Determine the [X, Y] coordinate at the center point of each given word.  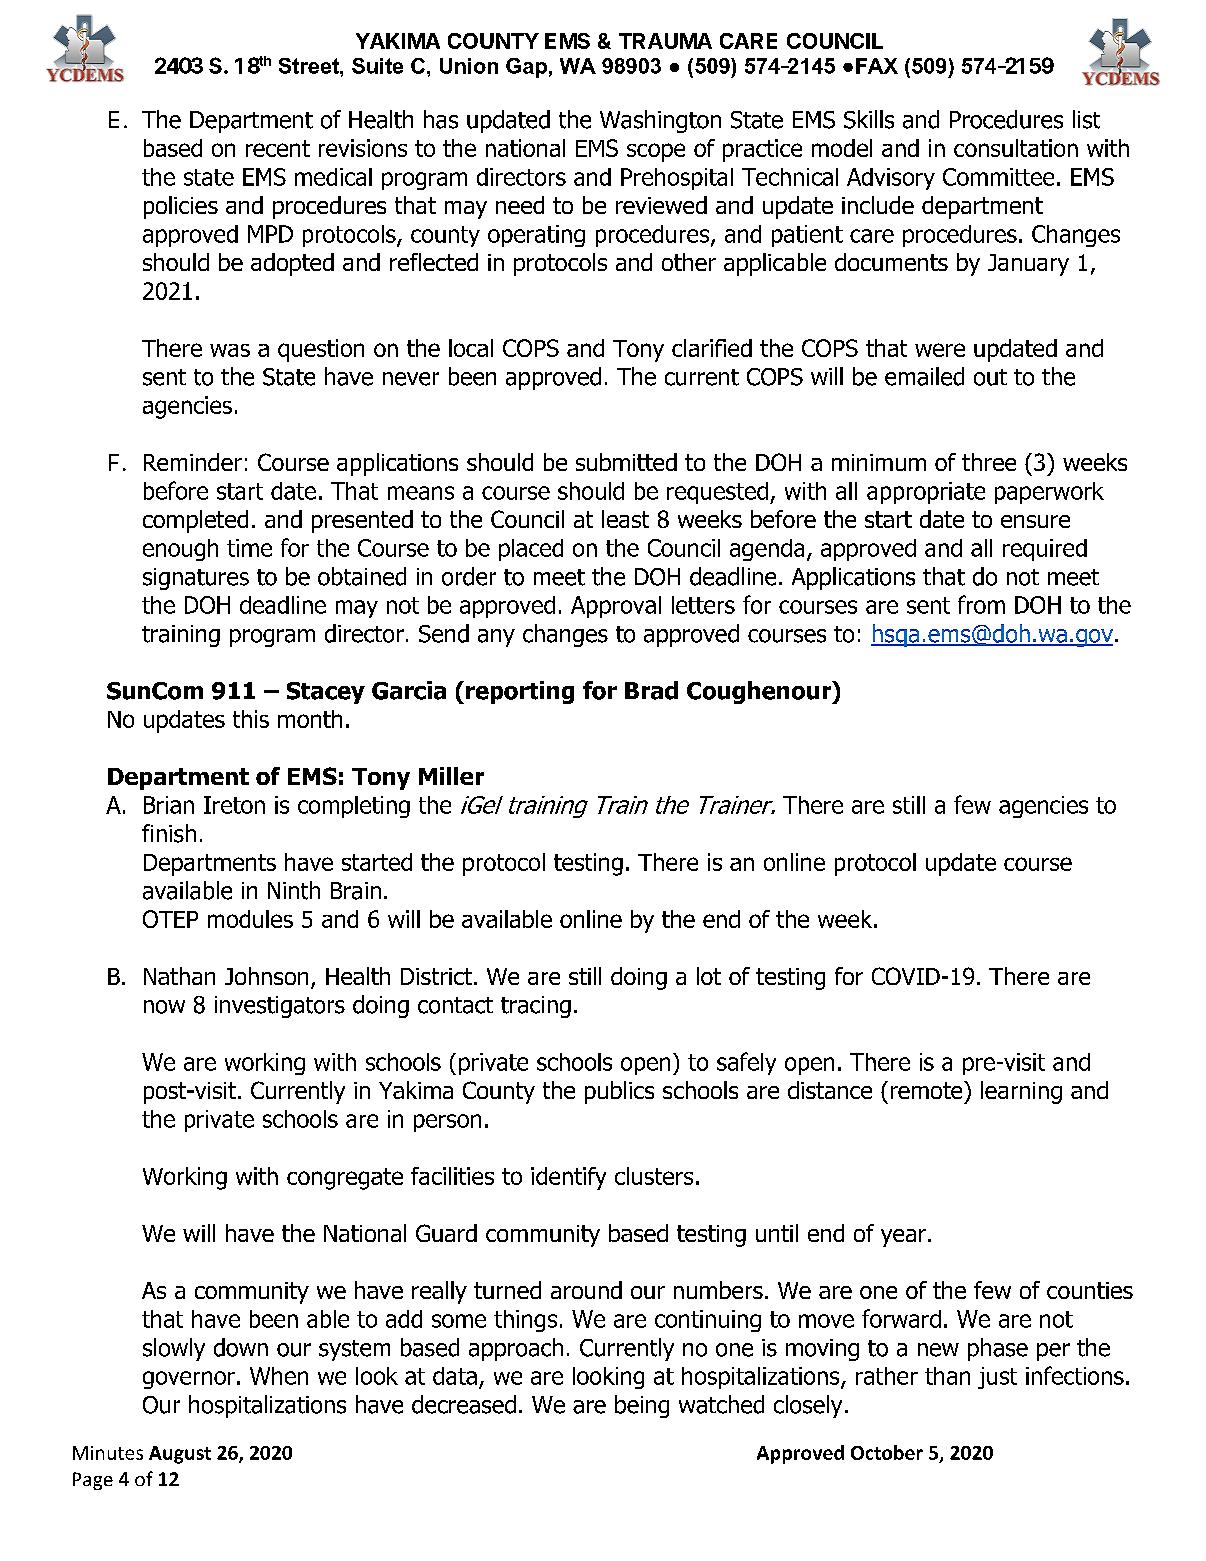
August [180, 1455]
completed [195, 521]
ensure [1035, 521]
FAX [877, 66]
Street [310, 66]
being [642, 1406]
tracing [536, 1007]
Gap [526, 68]
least [625, 519]
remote [928, 1090]
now [164, 1007]
